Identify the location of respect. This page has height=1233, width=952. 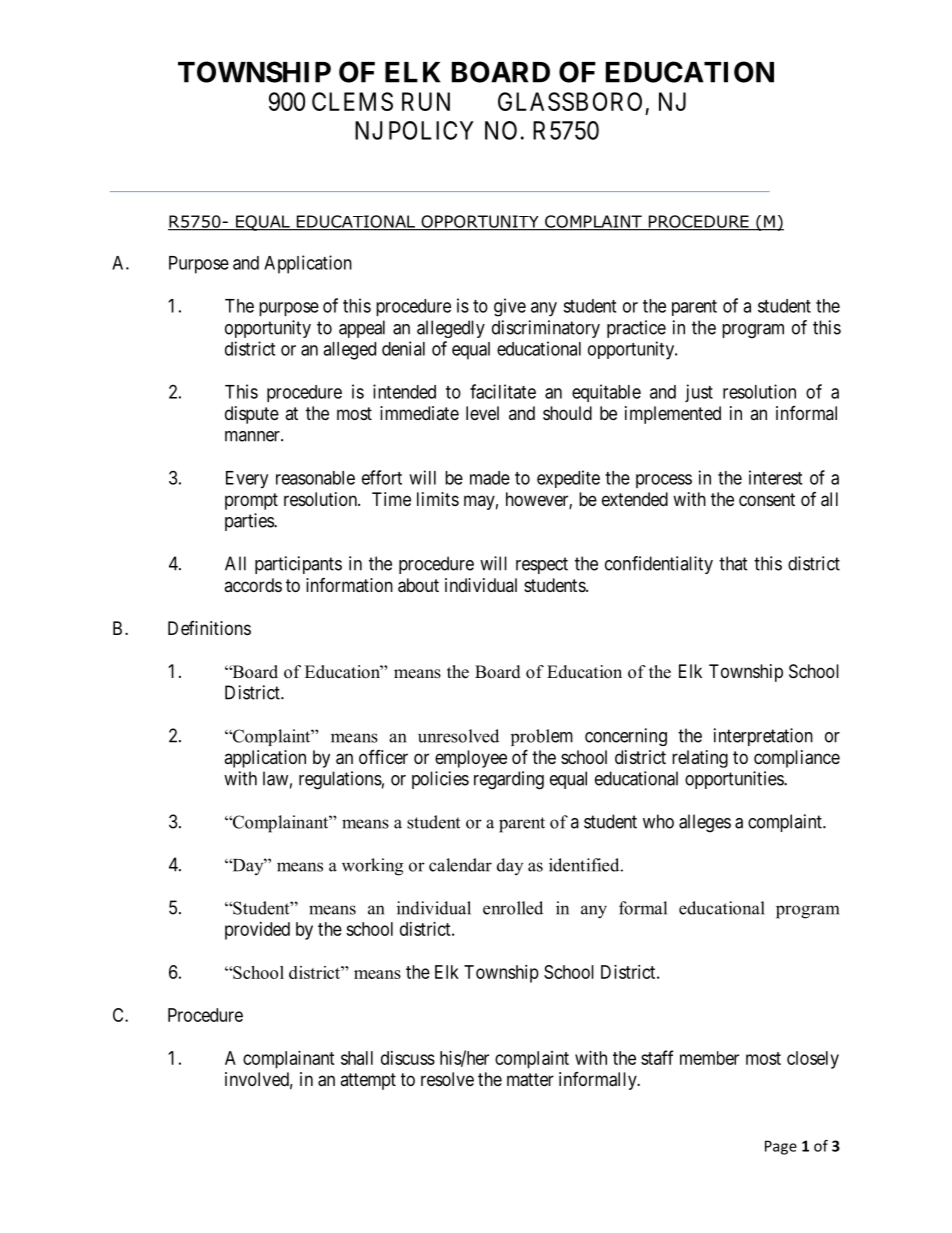
(542, 565).
